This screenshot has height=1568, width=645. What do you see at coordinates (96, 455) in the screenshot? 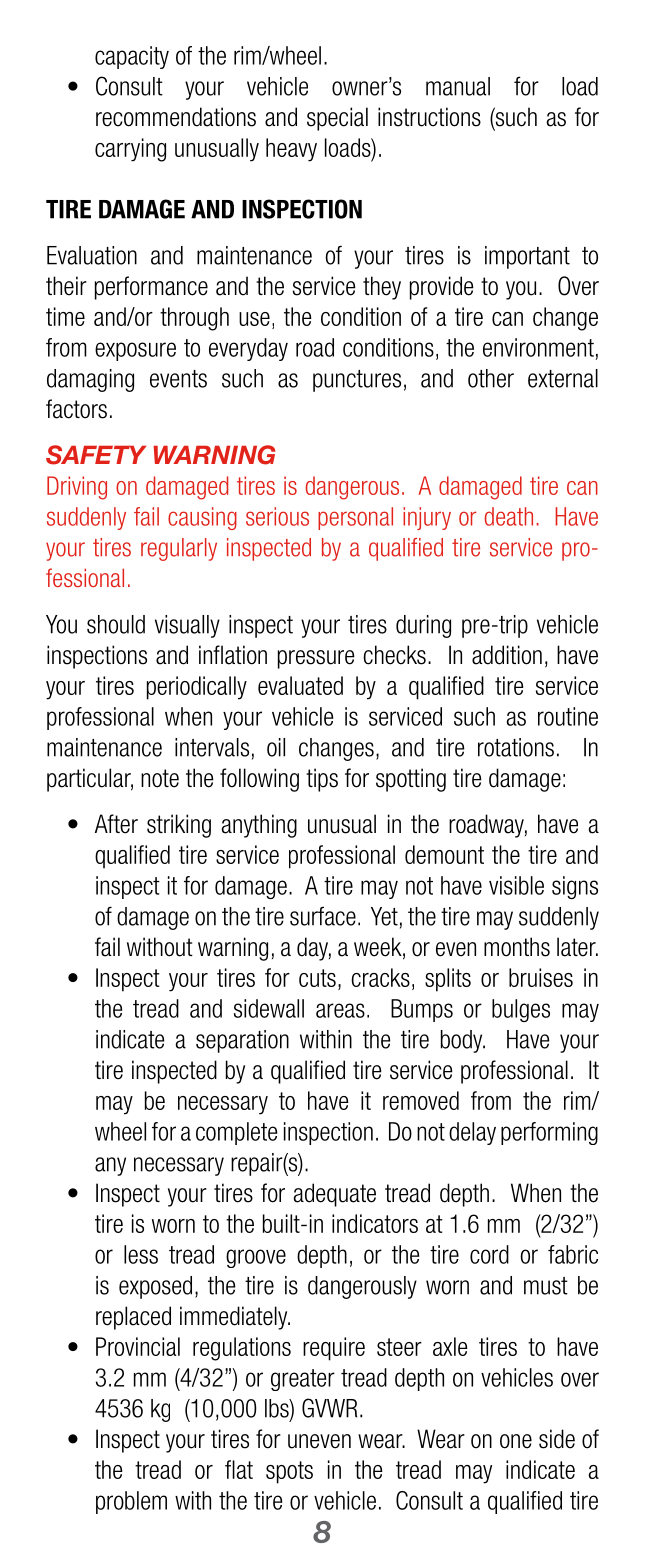
I see `SAFETY` at bounding box center [96, 455].
